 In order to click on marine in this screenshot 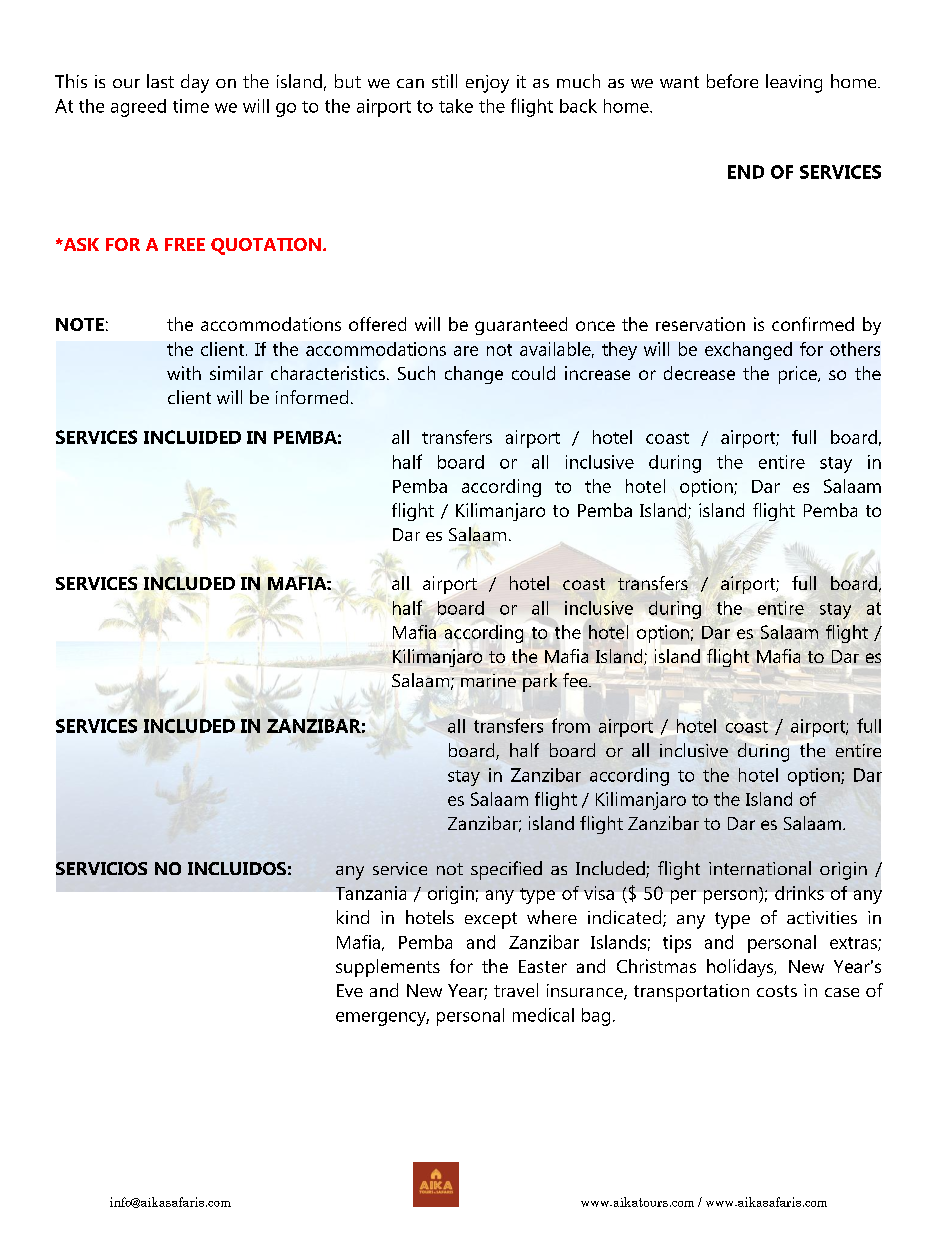, I will do `click(488, 680)`.
